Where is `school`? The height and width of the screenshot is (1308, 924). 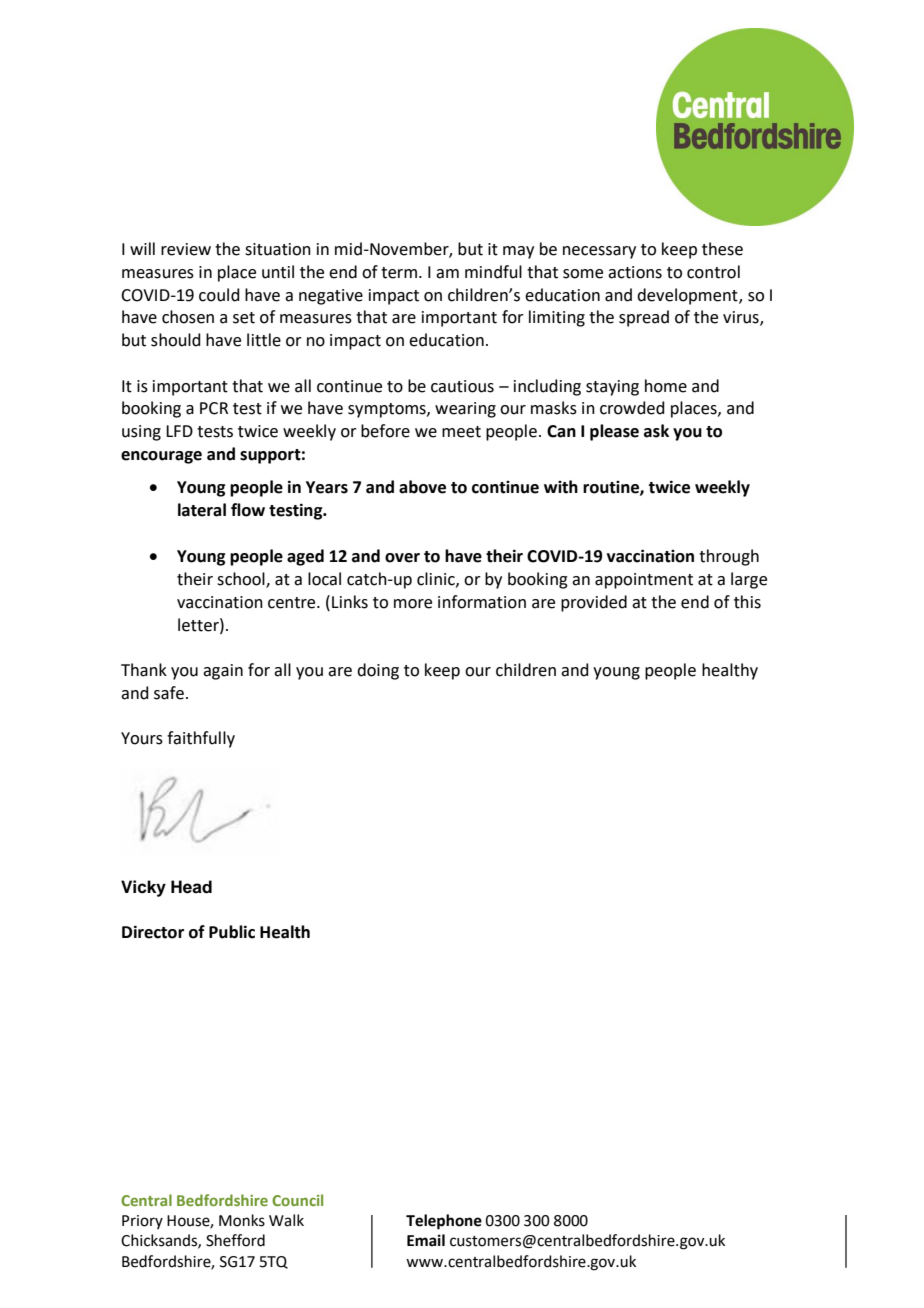
school is located at coordinates (242, 580).
